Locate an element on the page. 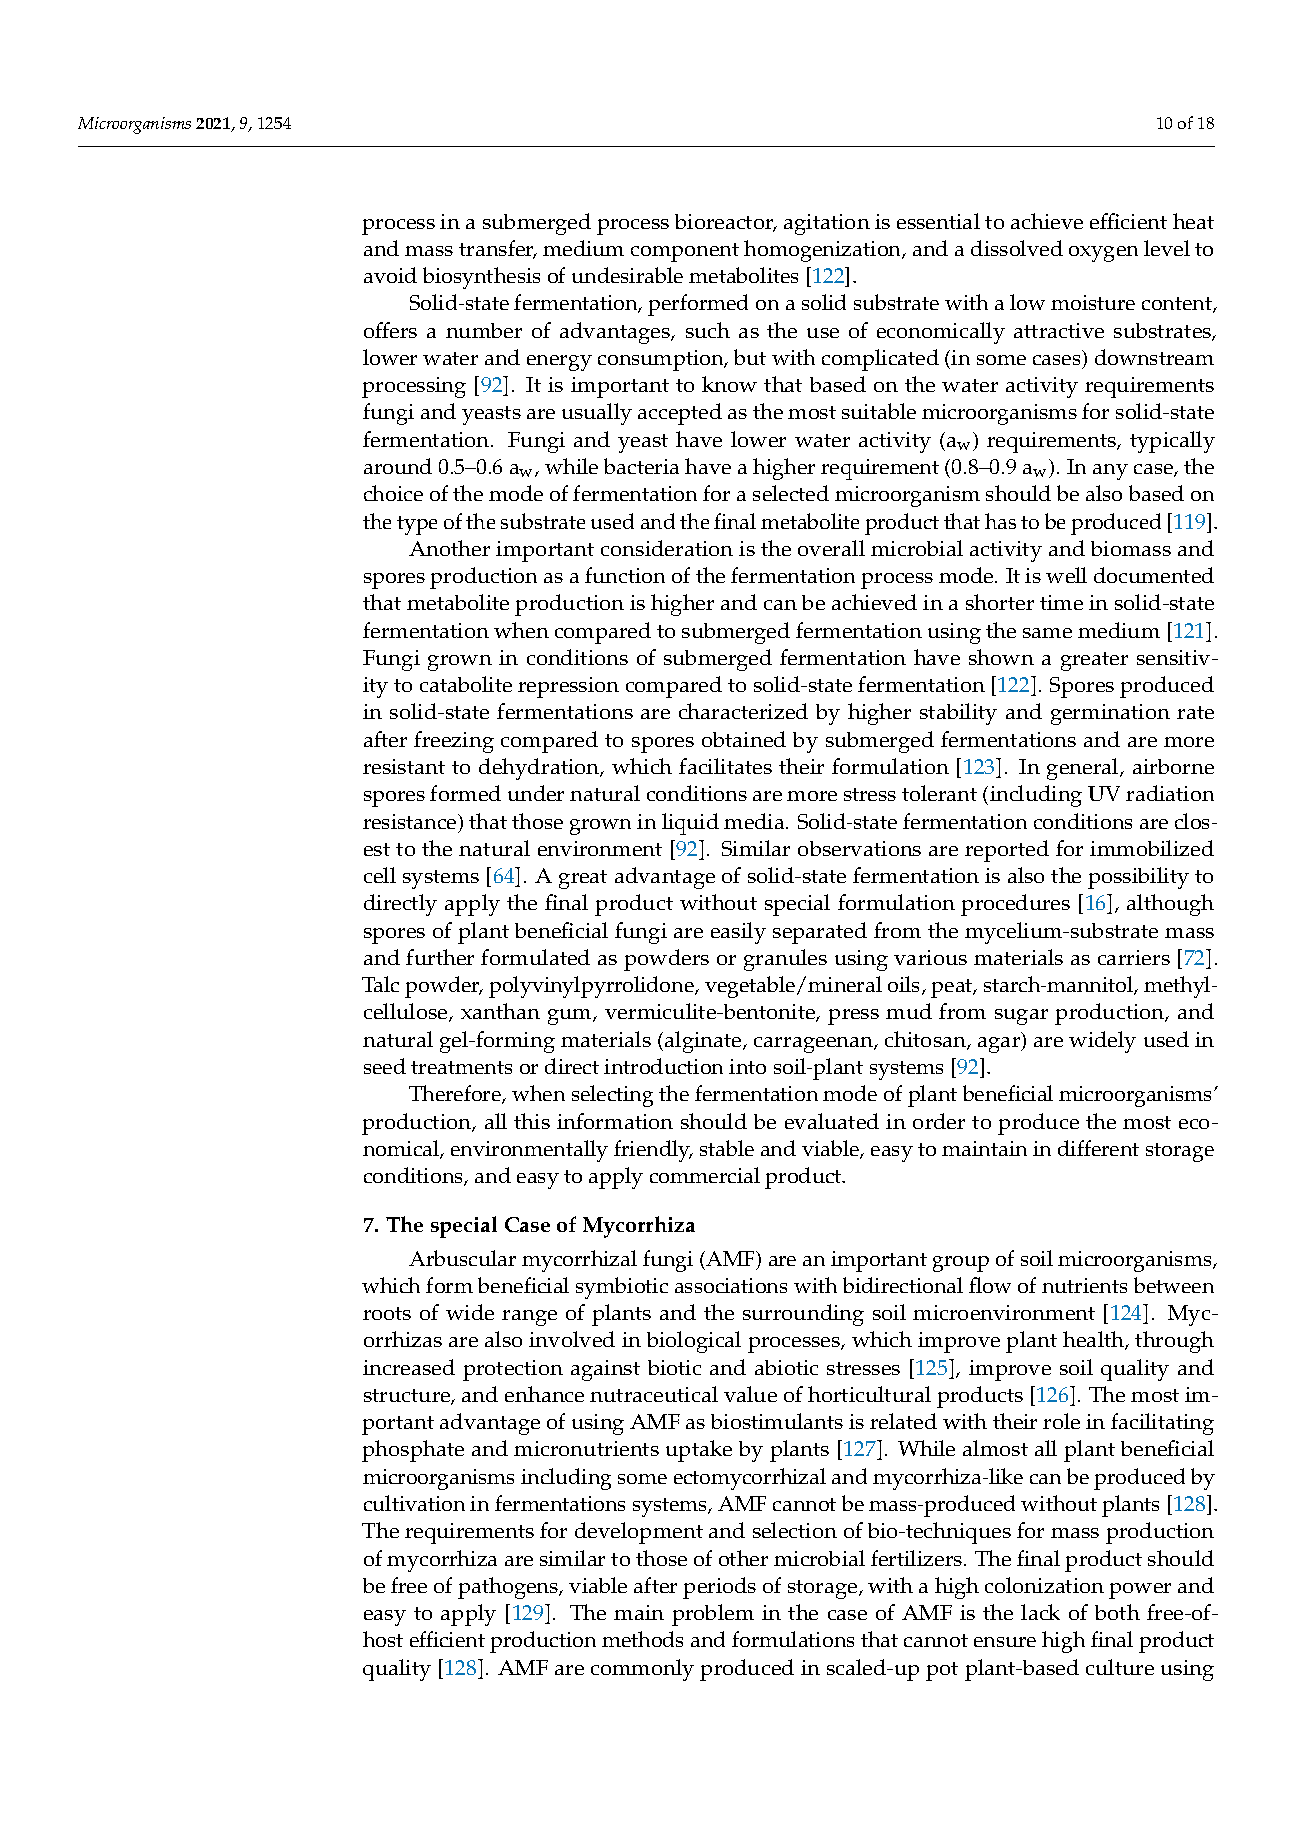 Image resolution: width=1293 pixels, height=1829 pixels. stable is located at coordinates (727, 1148).
